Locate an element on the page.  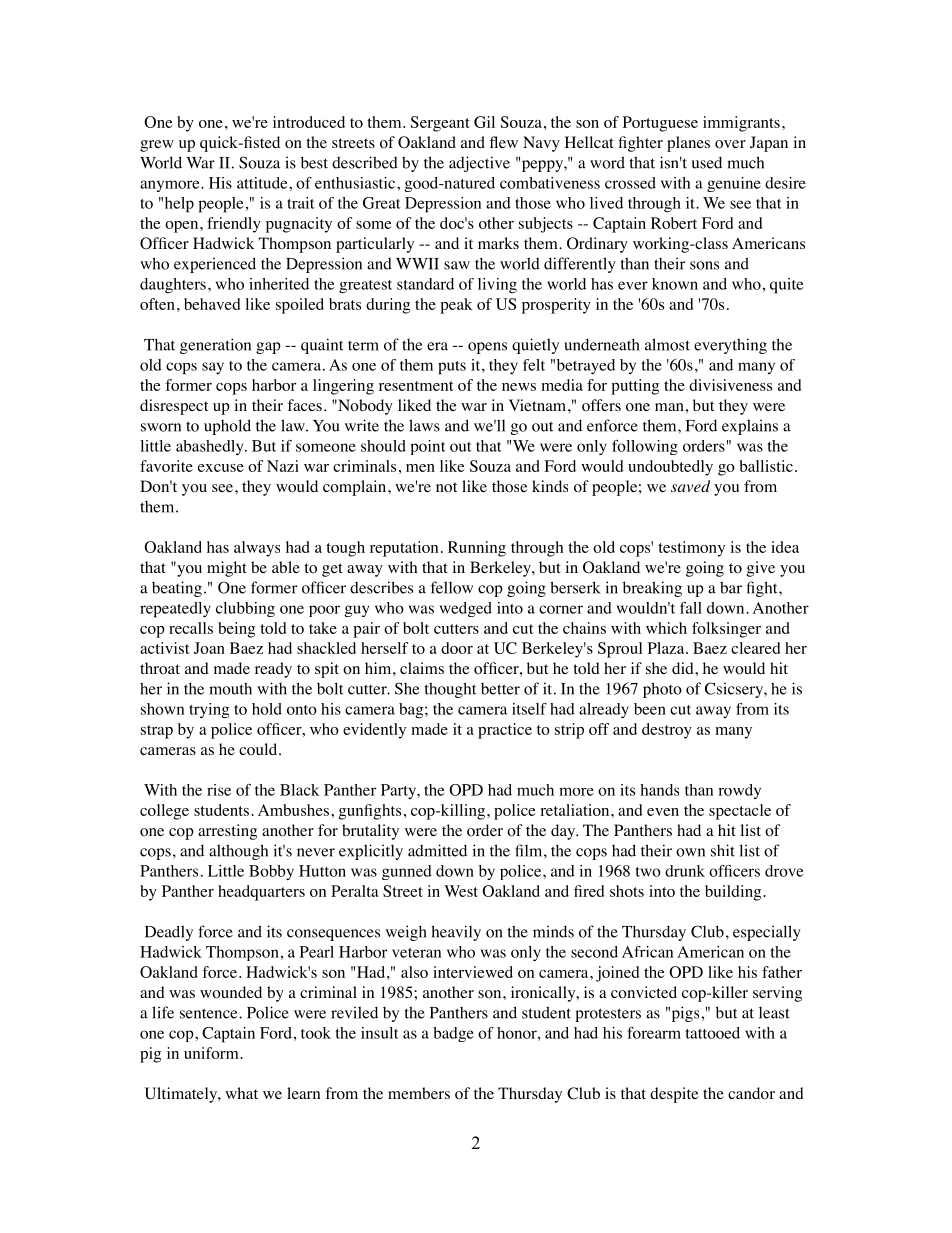
headquarters is located at coordinates (261, 893).
